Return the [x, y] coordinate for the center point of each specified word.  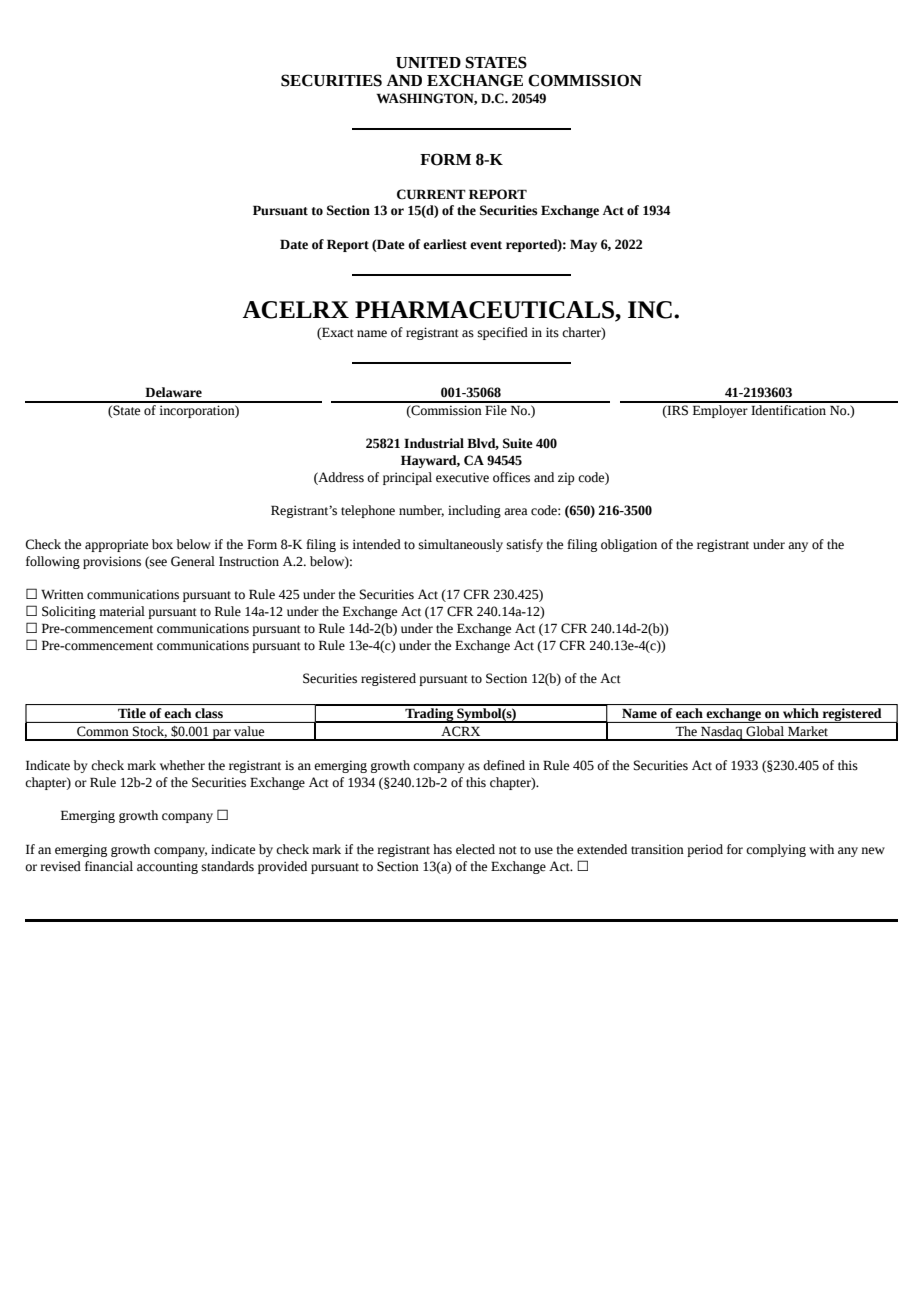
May [583, 245]
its [552, 332]
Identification [789, 409]
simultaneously [461, 545]
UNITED [428, 63]
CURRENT [431, 194]
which [801, 713]
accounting [167, 867]
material [122, 611]
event [486, 245]
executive [462, 477]
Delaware [173, 392]
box [162, 544]
